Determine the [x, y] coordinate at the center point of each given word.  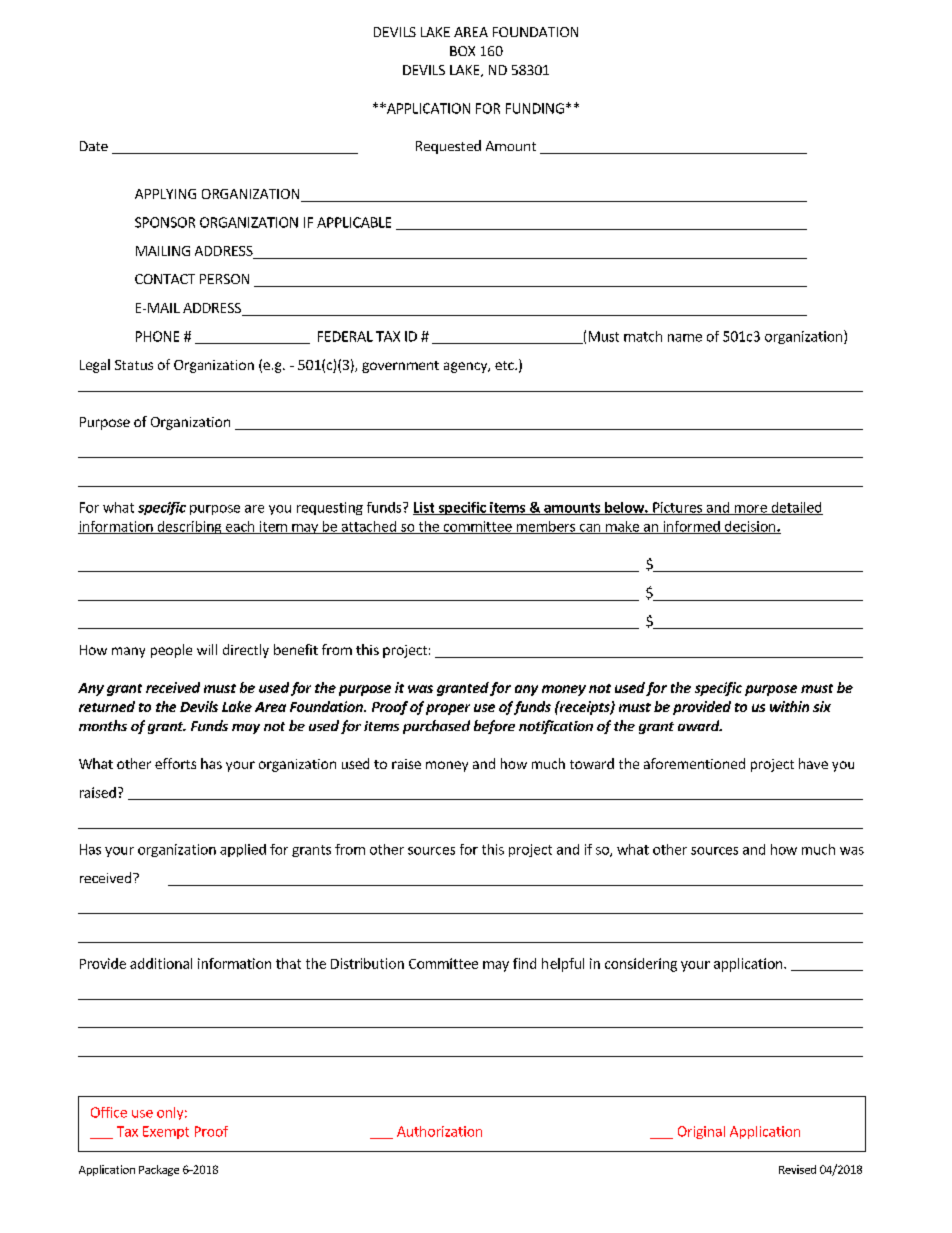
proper [448, 709]
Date [94, 146]
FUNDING [535, 108]
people [171, 651]
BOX [462, 51]
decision [750, 527]
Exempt [166, 1132]
